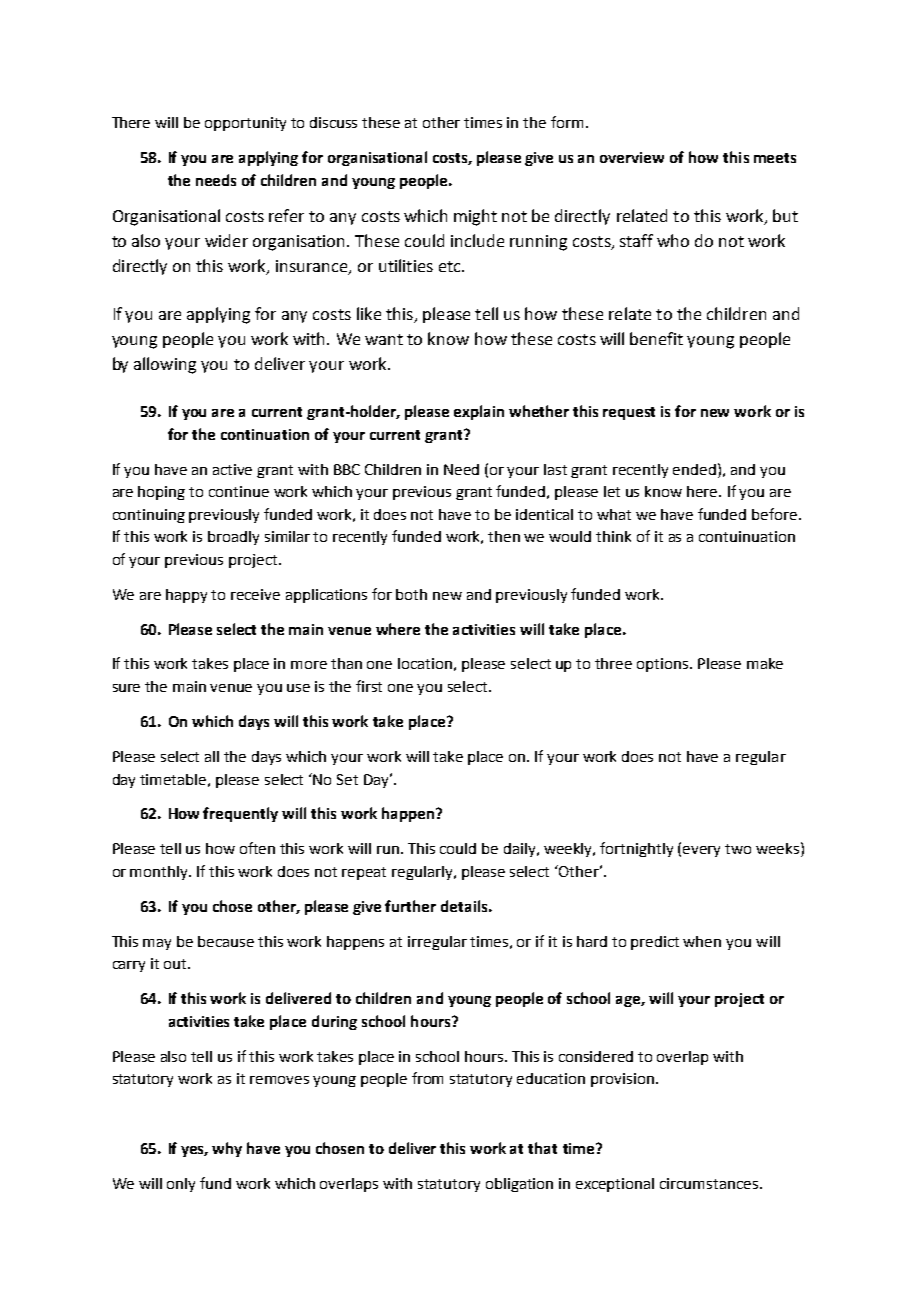  Describe the element at coordinates (709, 1183) in the image. I see `circumstances` at that location.
